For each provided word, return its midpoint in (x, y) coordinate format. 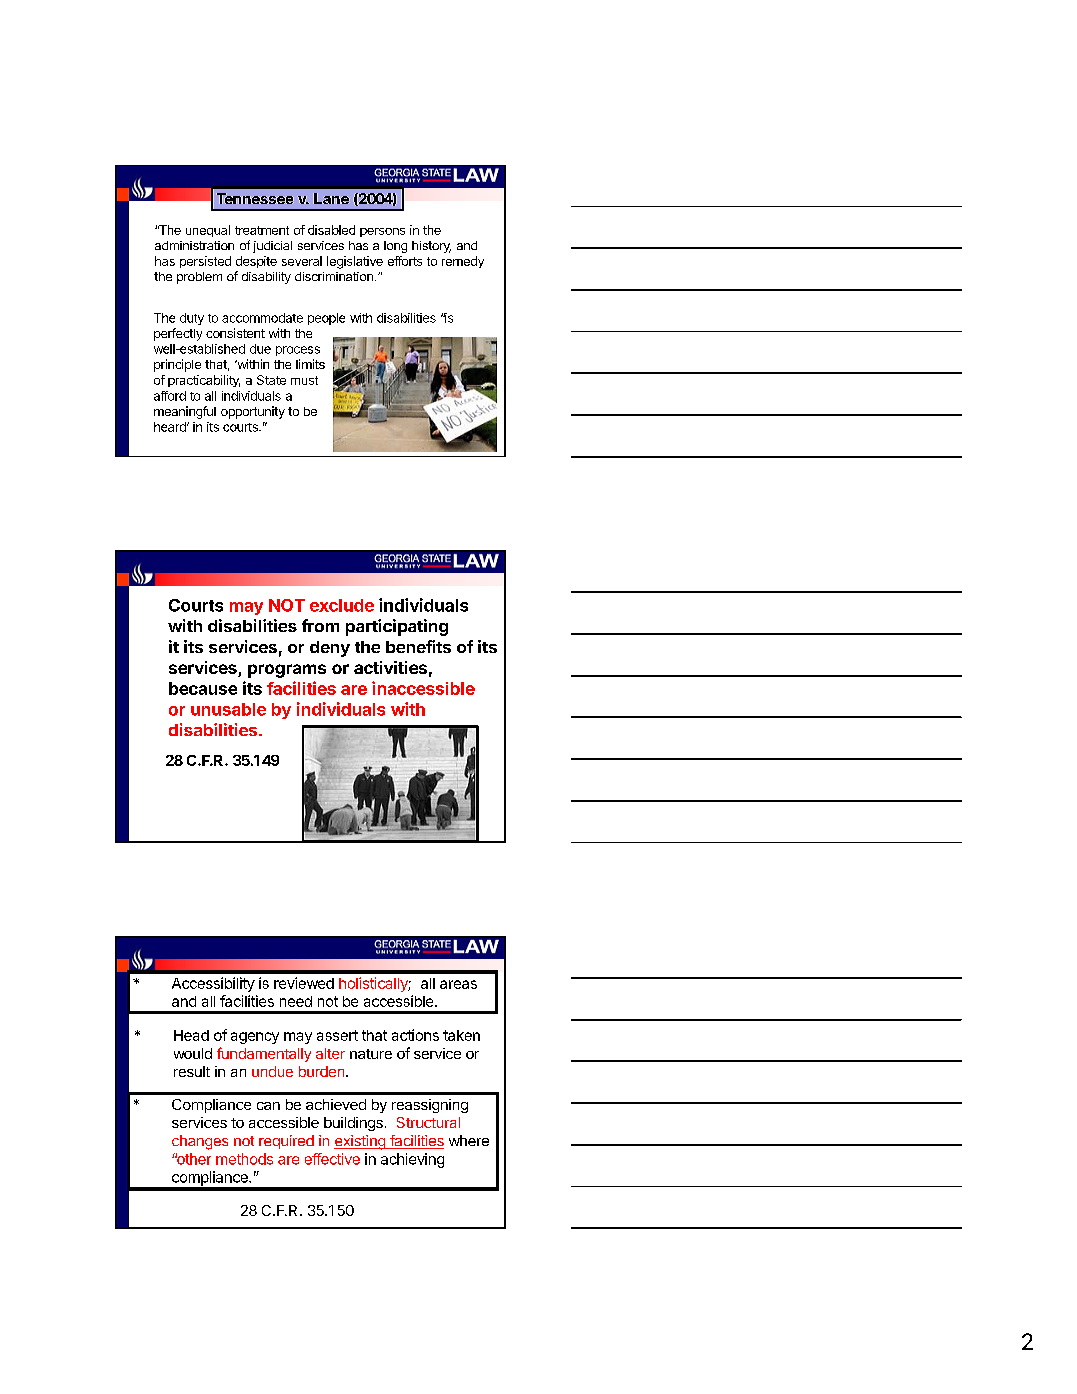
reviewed (304, 983)
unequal (208, 231)
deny (330, 649)
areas (458, 984)
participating (397, 627)
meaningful (185, 412)
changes (200, 1142)
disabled (331, 230)
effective (332, 1159)
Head (191, 1035)
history (431, 247)
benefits (418, 646)
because (203, 688)
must (304, 380)
